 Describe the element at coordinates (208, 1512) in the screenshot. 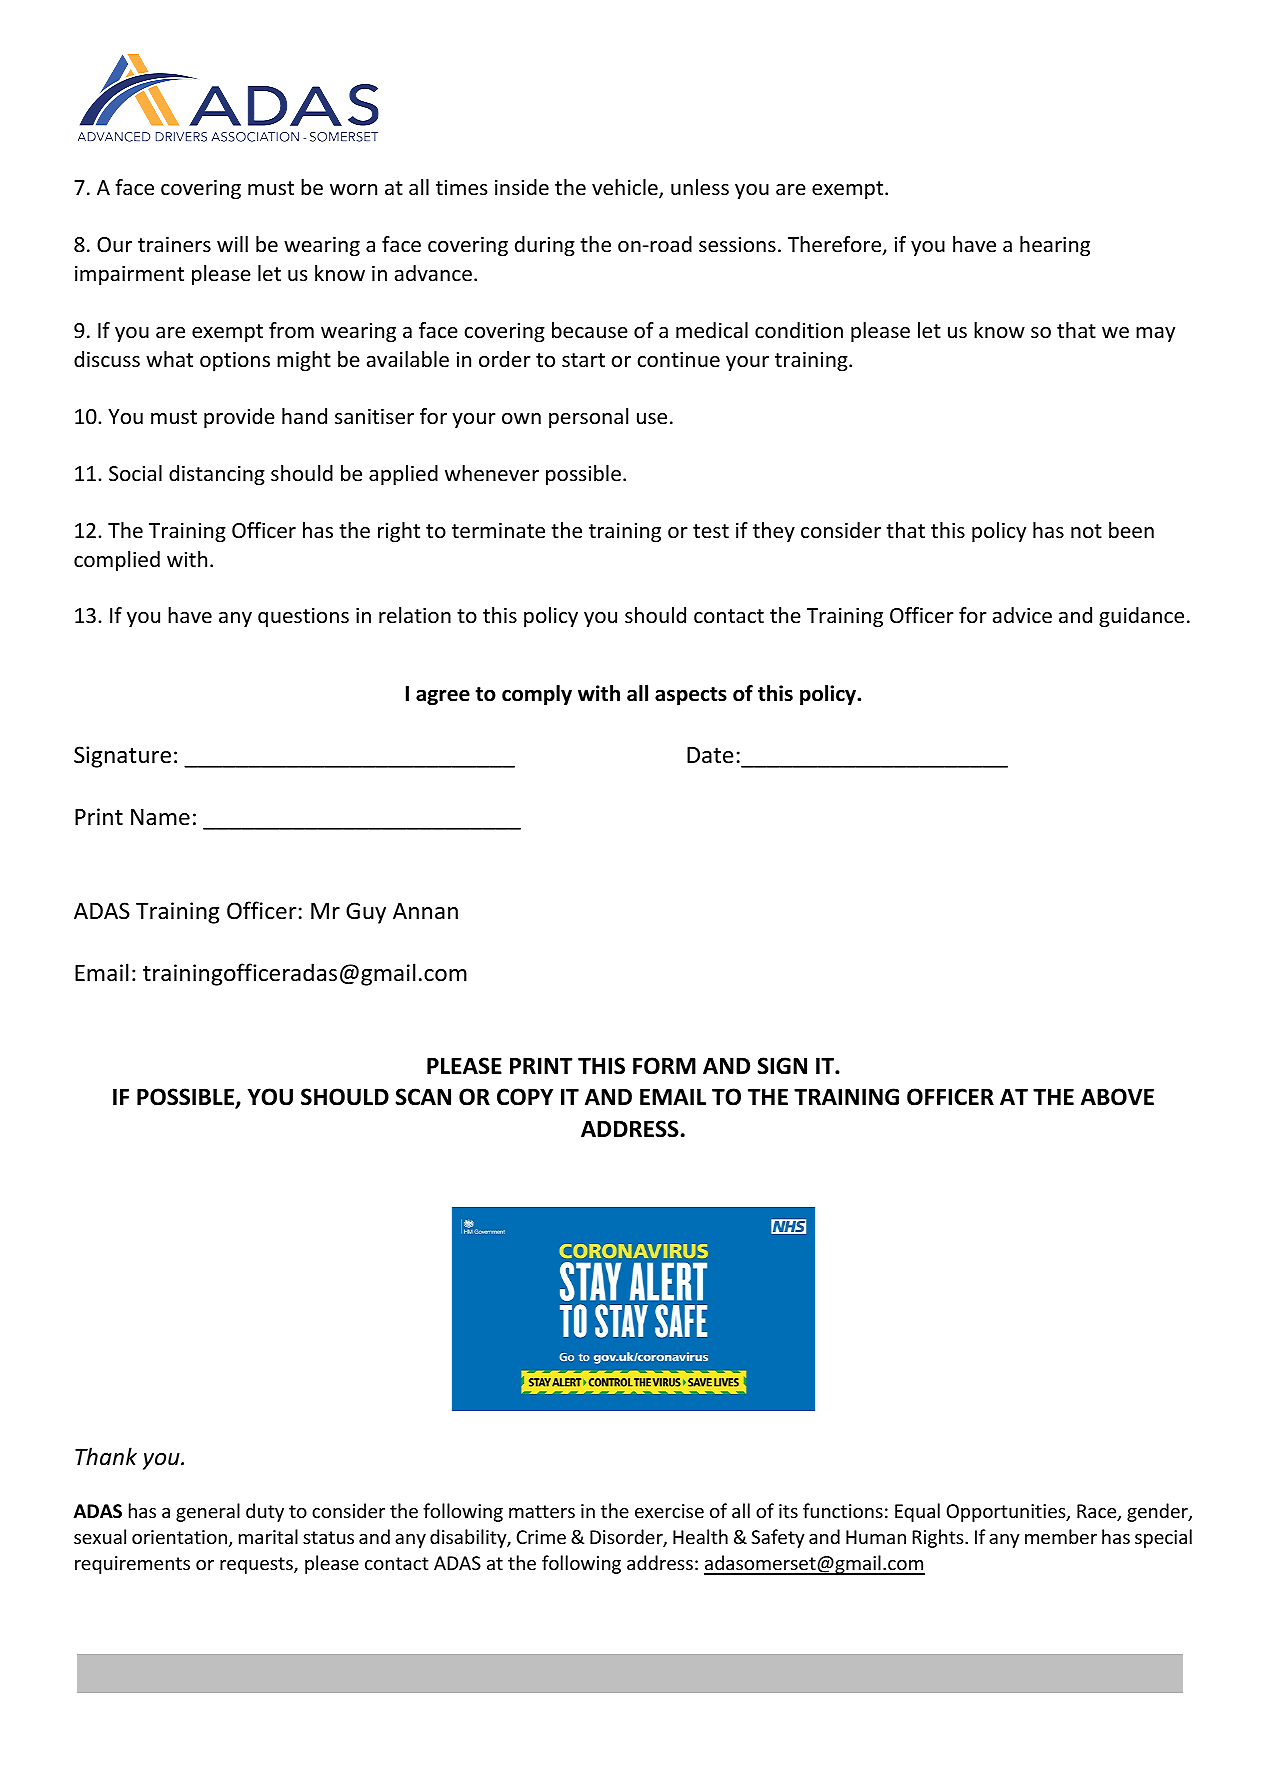

I see `general` at that location.
